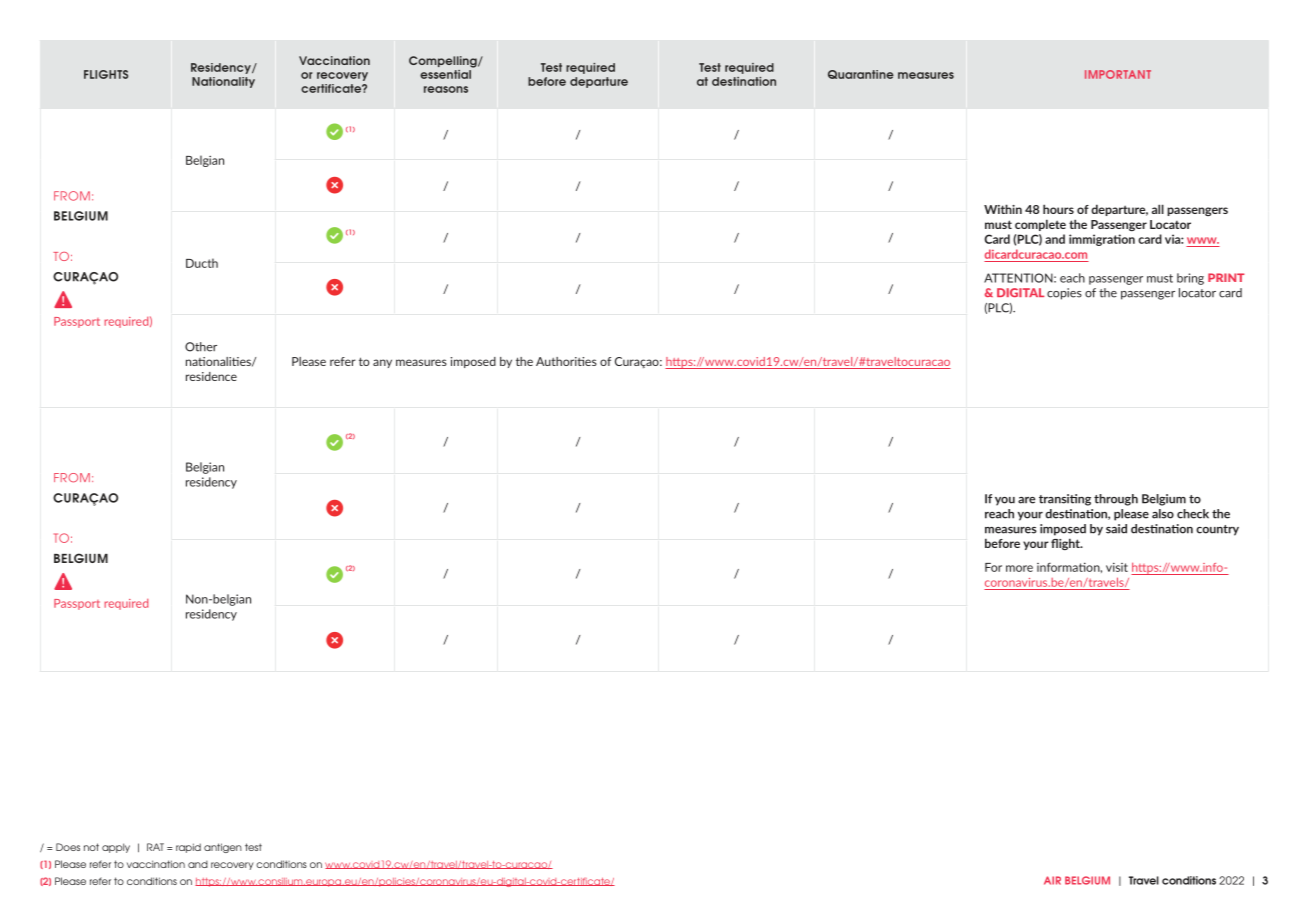 The width and height of the screenshot is (1308, 924). I want to click on residence, so click(211, 376).
